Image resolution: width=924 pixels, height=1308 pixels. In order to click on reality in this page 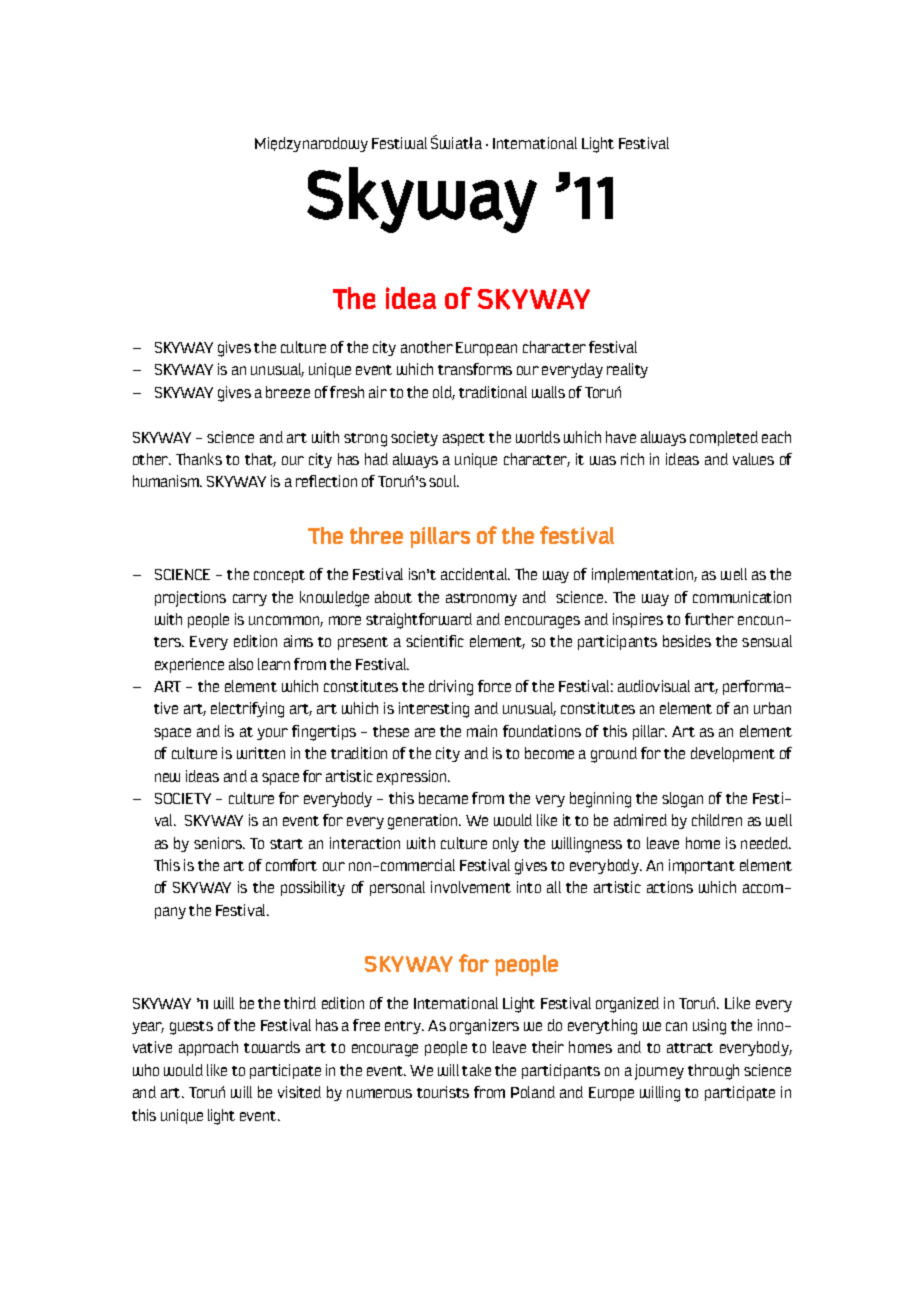, I will do `click(627, 370)`.
